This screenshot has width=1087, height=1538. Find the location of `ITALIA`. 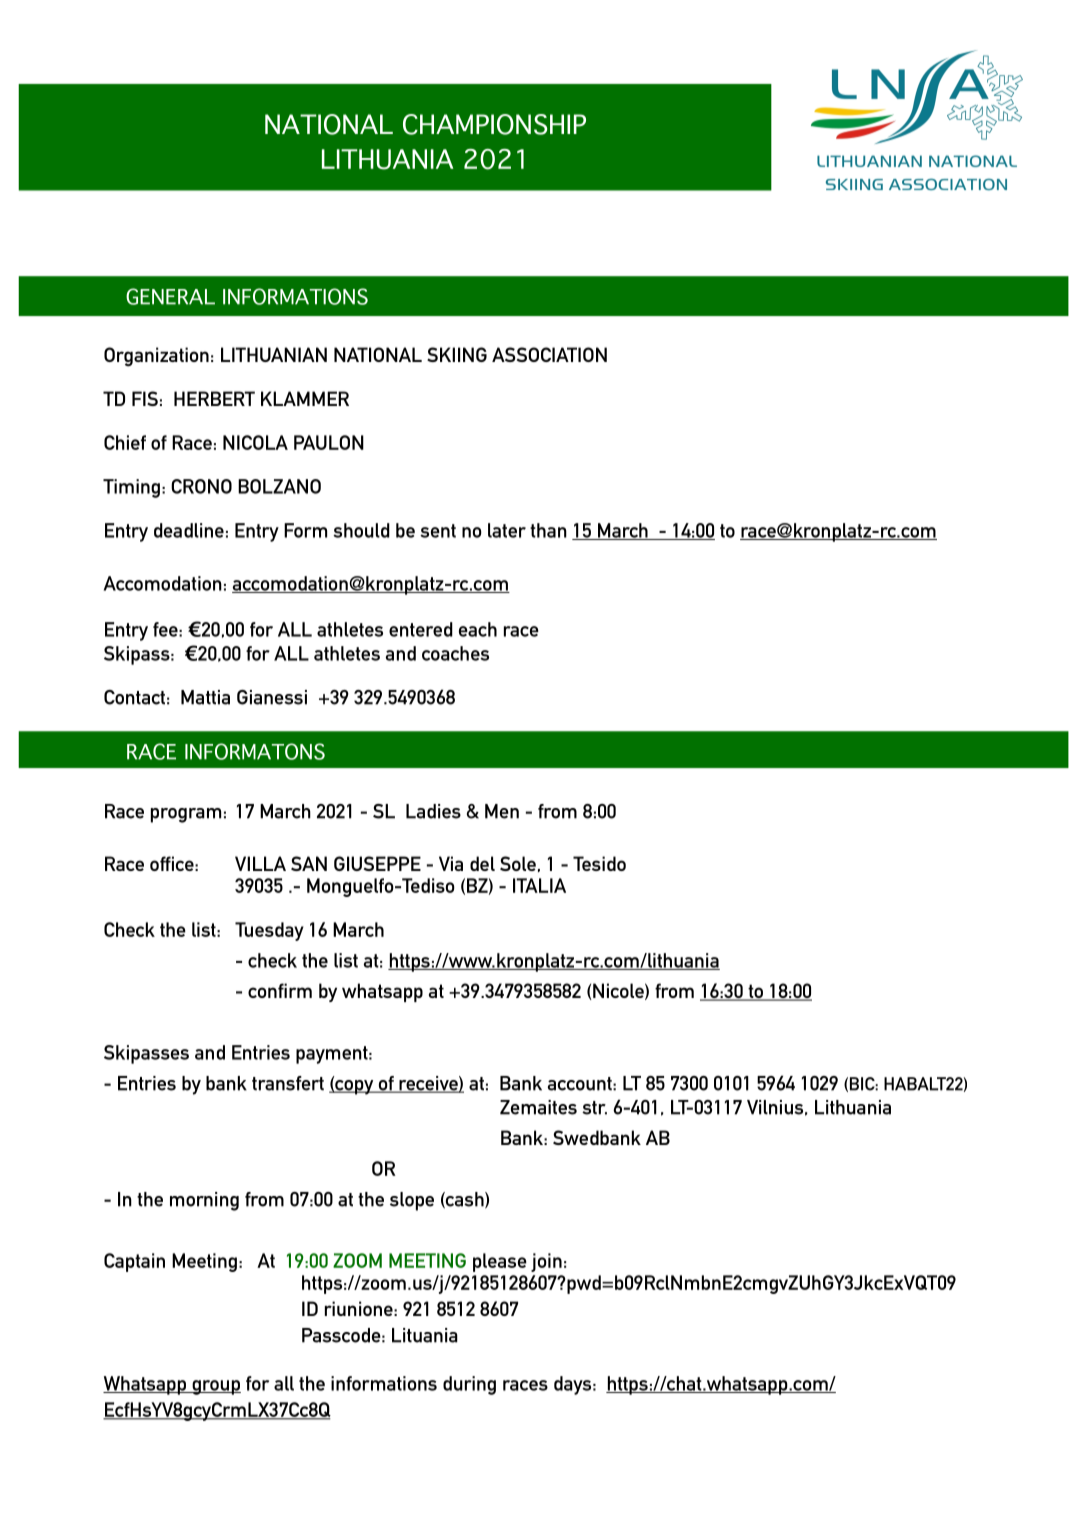

ITALIA is located at coordinates (539, 885).
